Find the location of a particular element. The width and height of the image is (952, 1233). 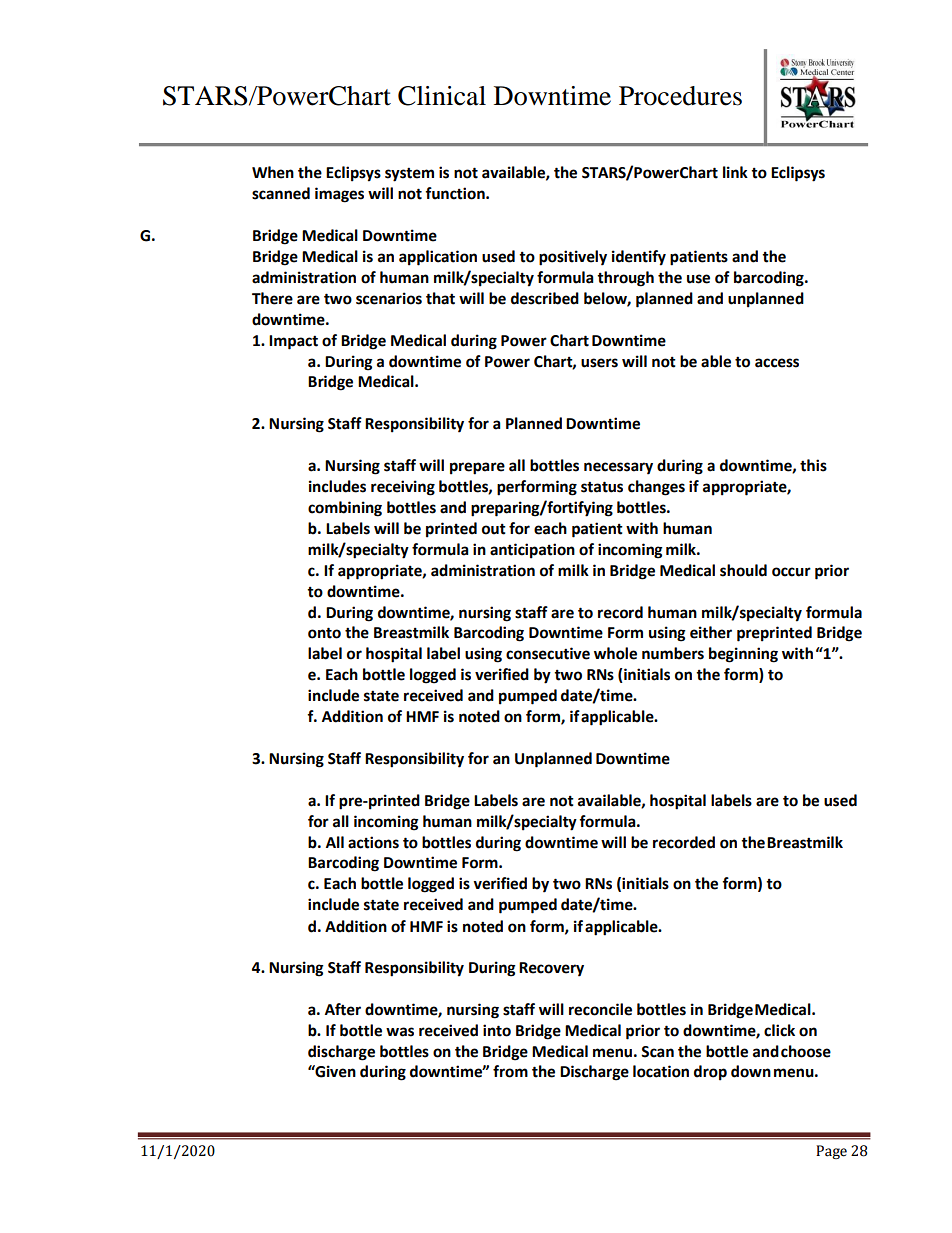

Clinical is located at coordinates (442, 96).
